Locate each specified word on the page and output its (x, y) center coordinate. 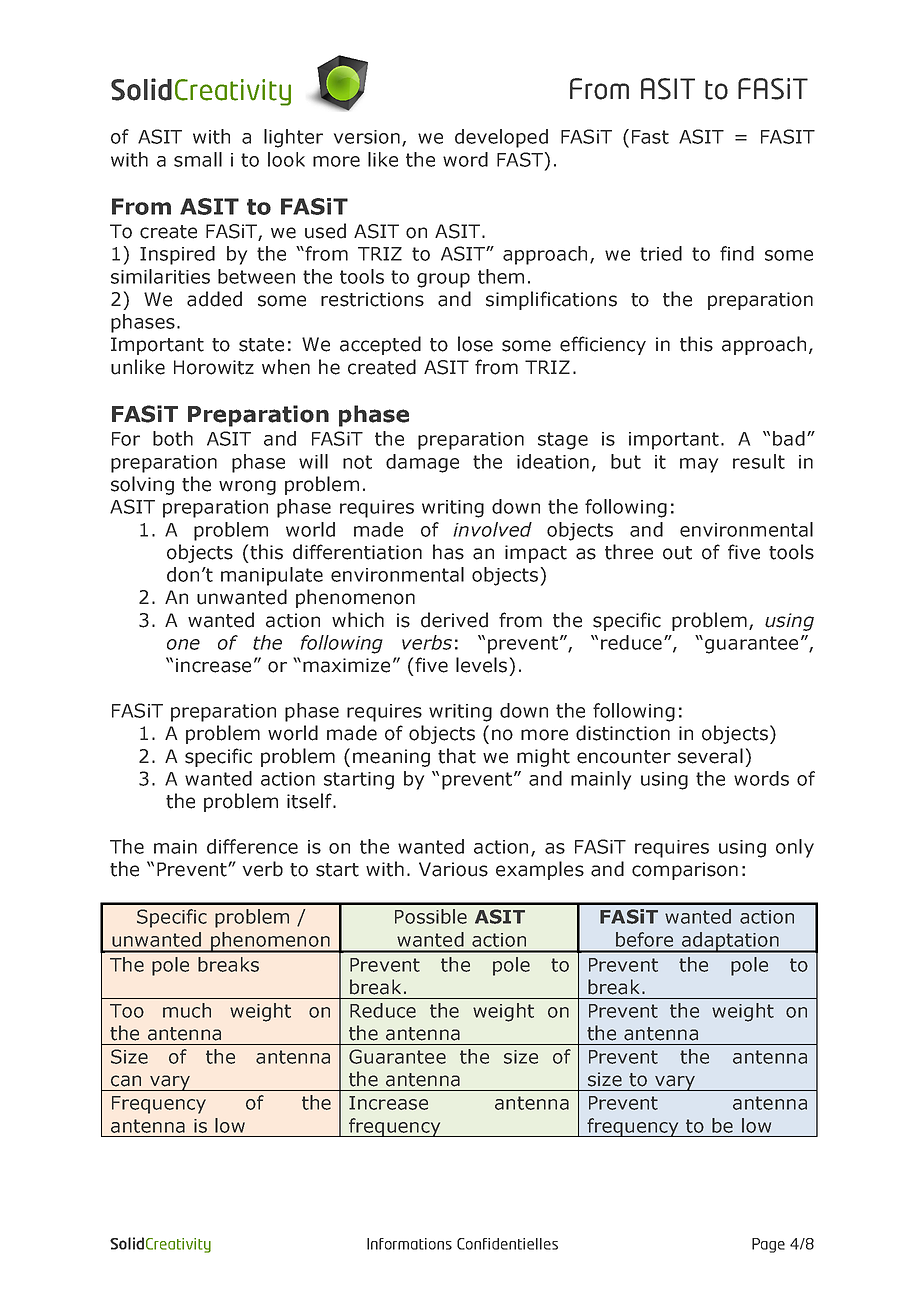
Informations (409, 1244)
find (737, 253)
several (710, 756)
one (183, 644)
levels (481, 665)
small (198, 159)
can (126, 1081)
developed (501, 138)
